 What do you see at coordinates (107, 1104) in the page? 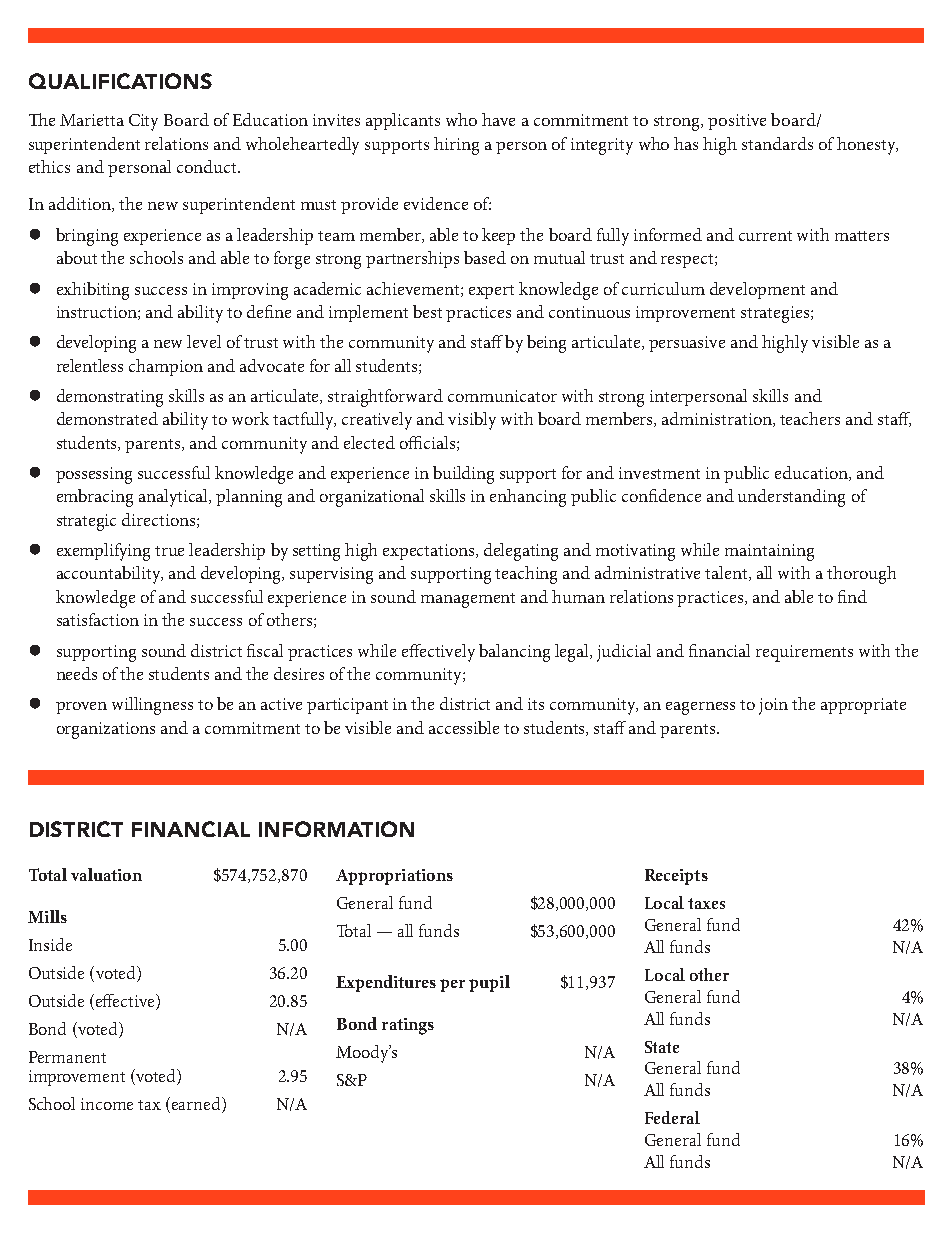
I see `income` at bounding box center [107, 1104].
